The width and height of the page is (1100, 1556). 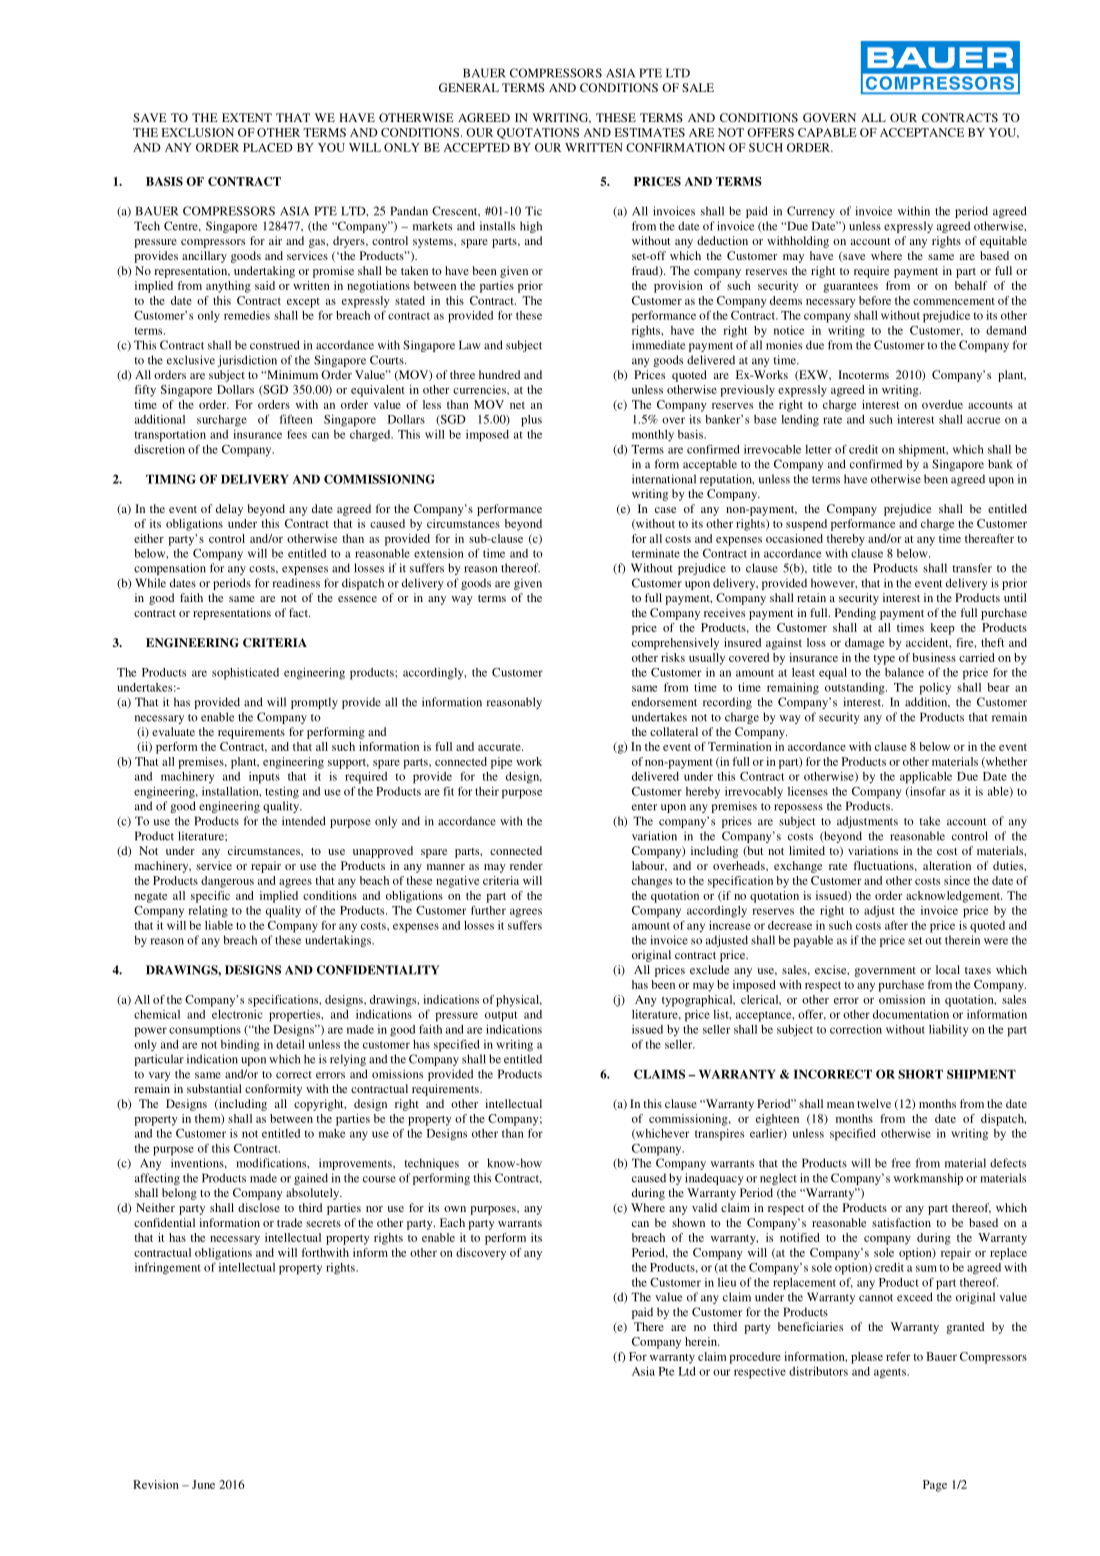 What do you see at coordinates (811, 212) in the page?
I see `Currency` at bounding box center [811, 212].
